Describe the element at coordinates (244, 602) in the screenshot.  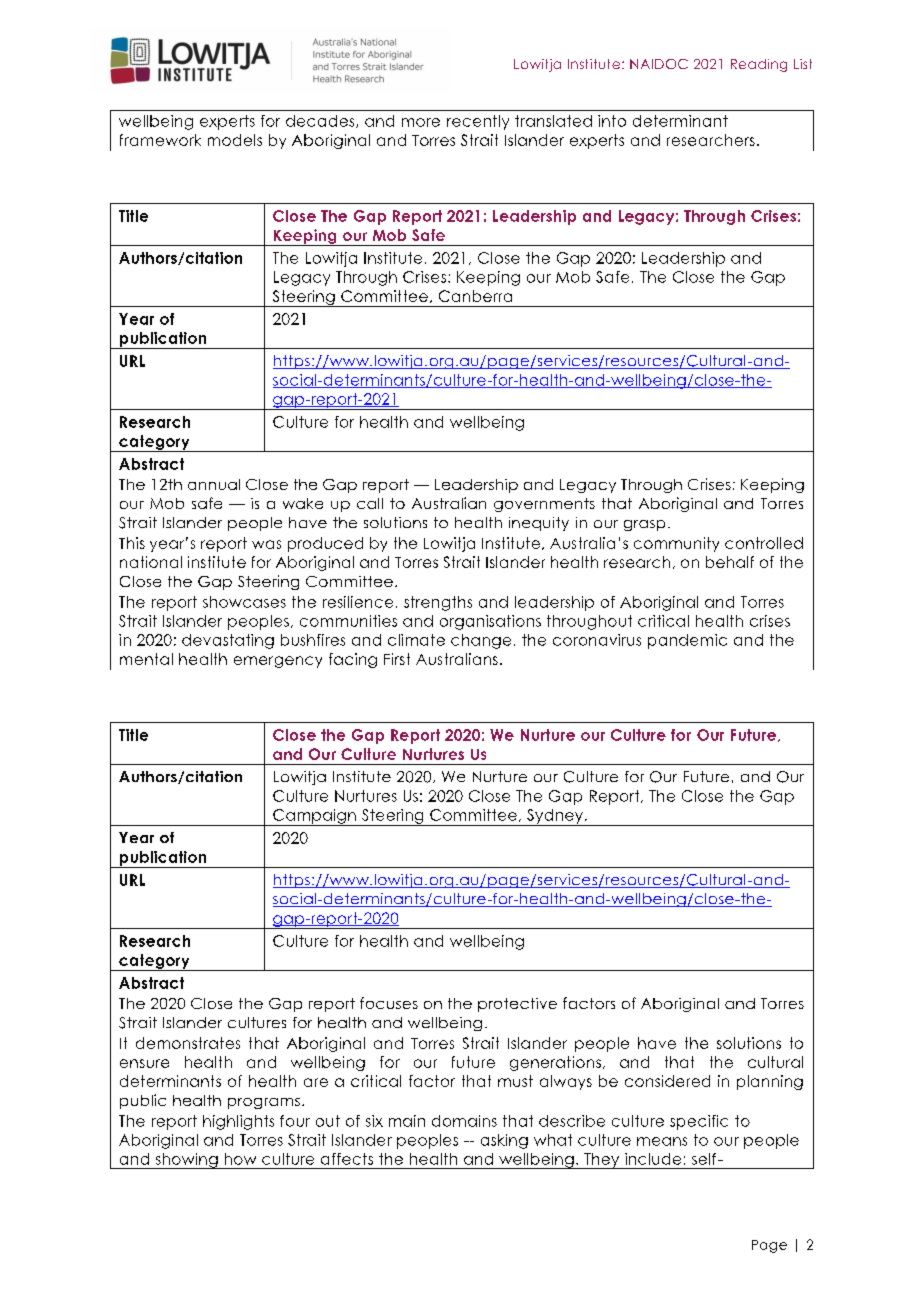
I see `showcases` at that location.
